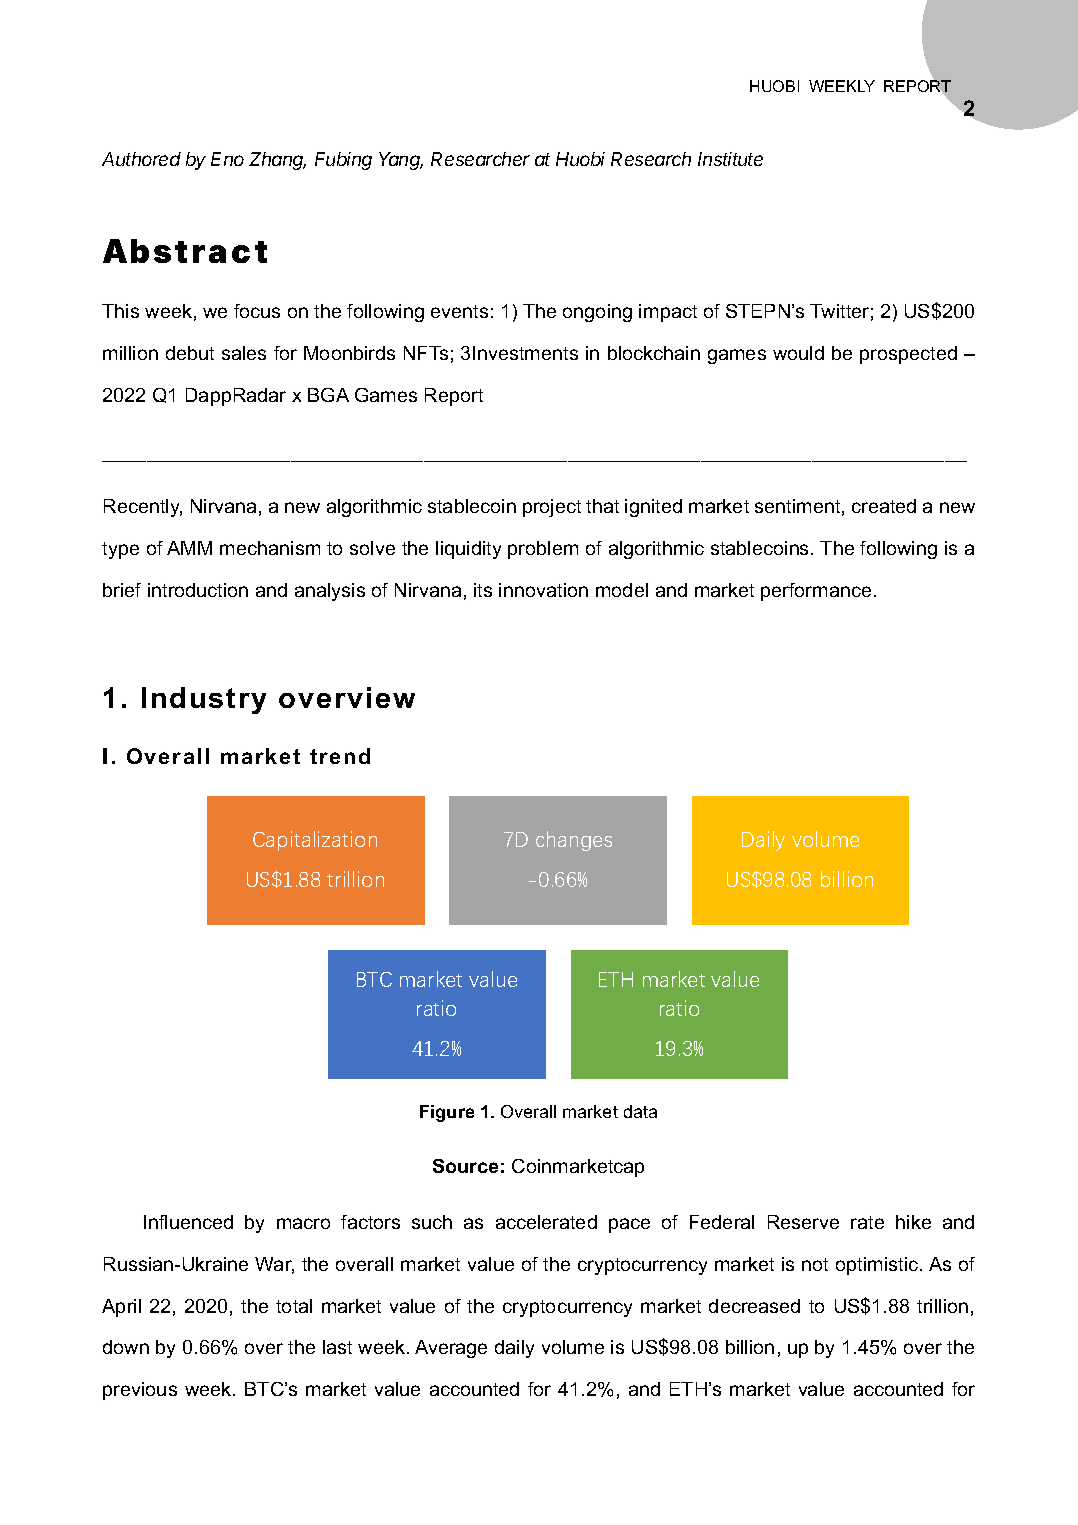 Image resolution: width=1078 pixels, height=1525 pixels. I want to click on performance, so click(816, 592).
